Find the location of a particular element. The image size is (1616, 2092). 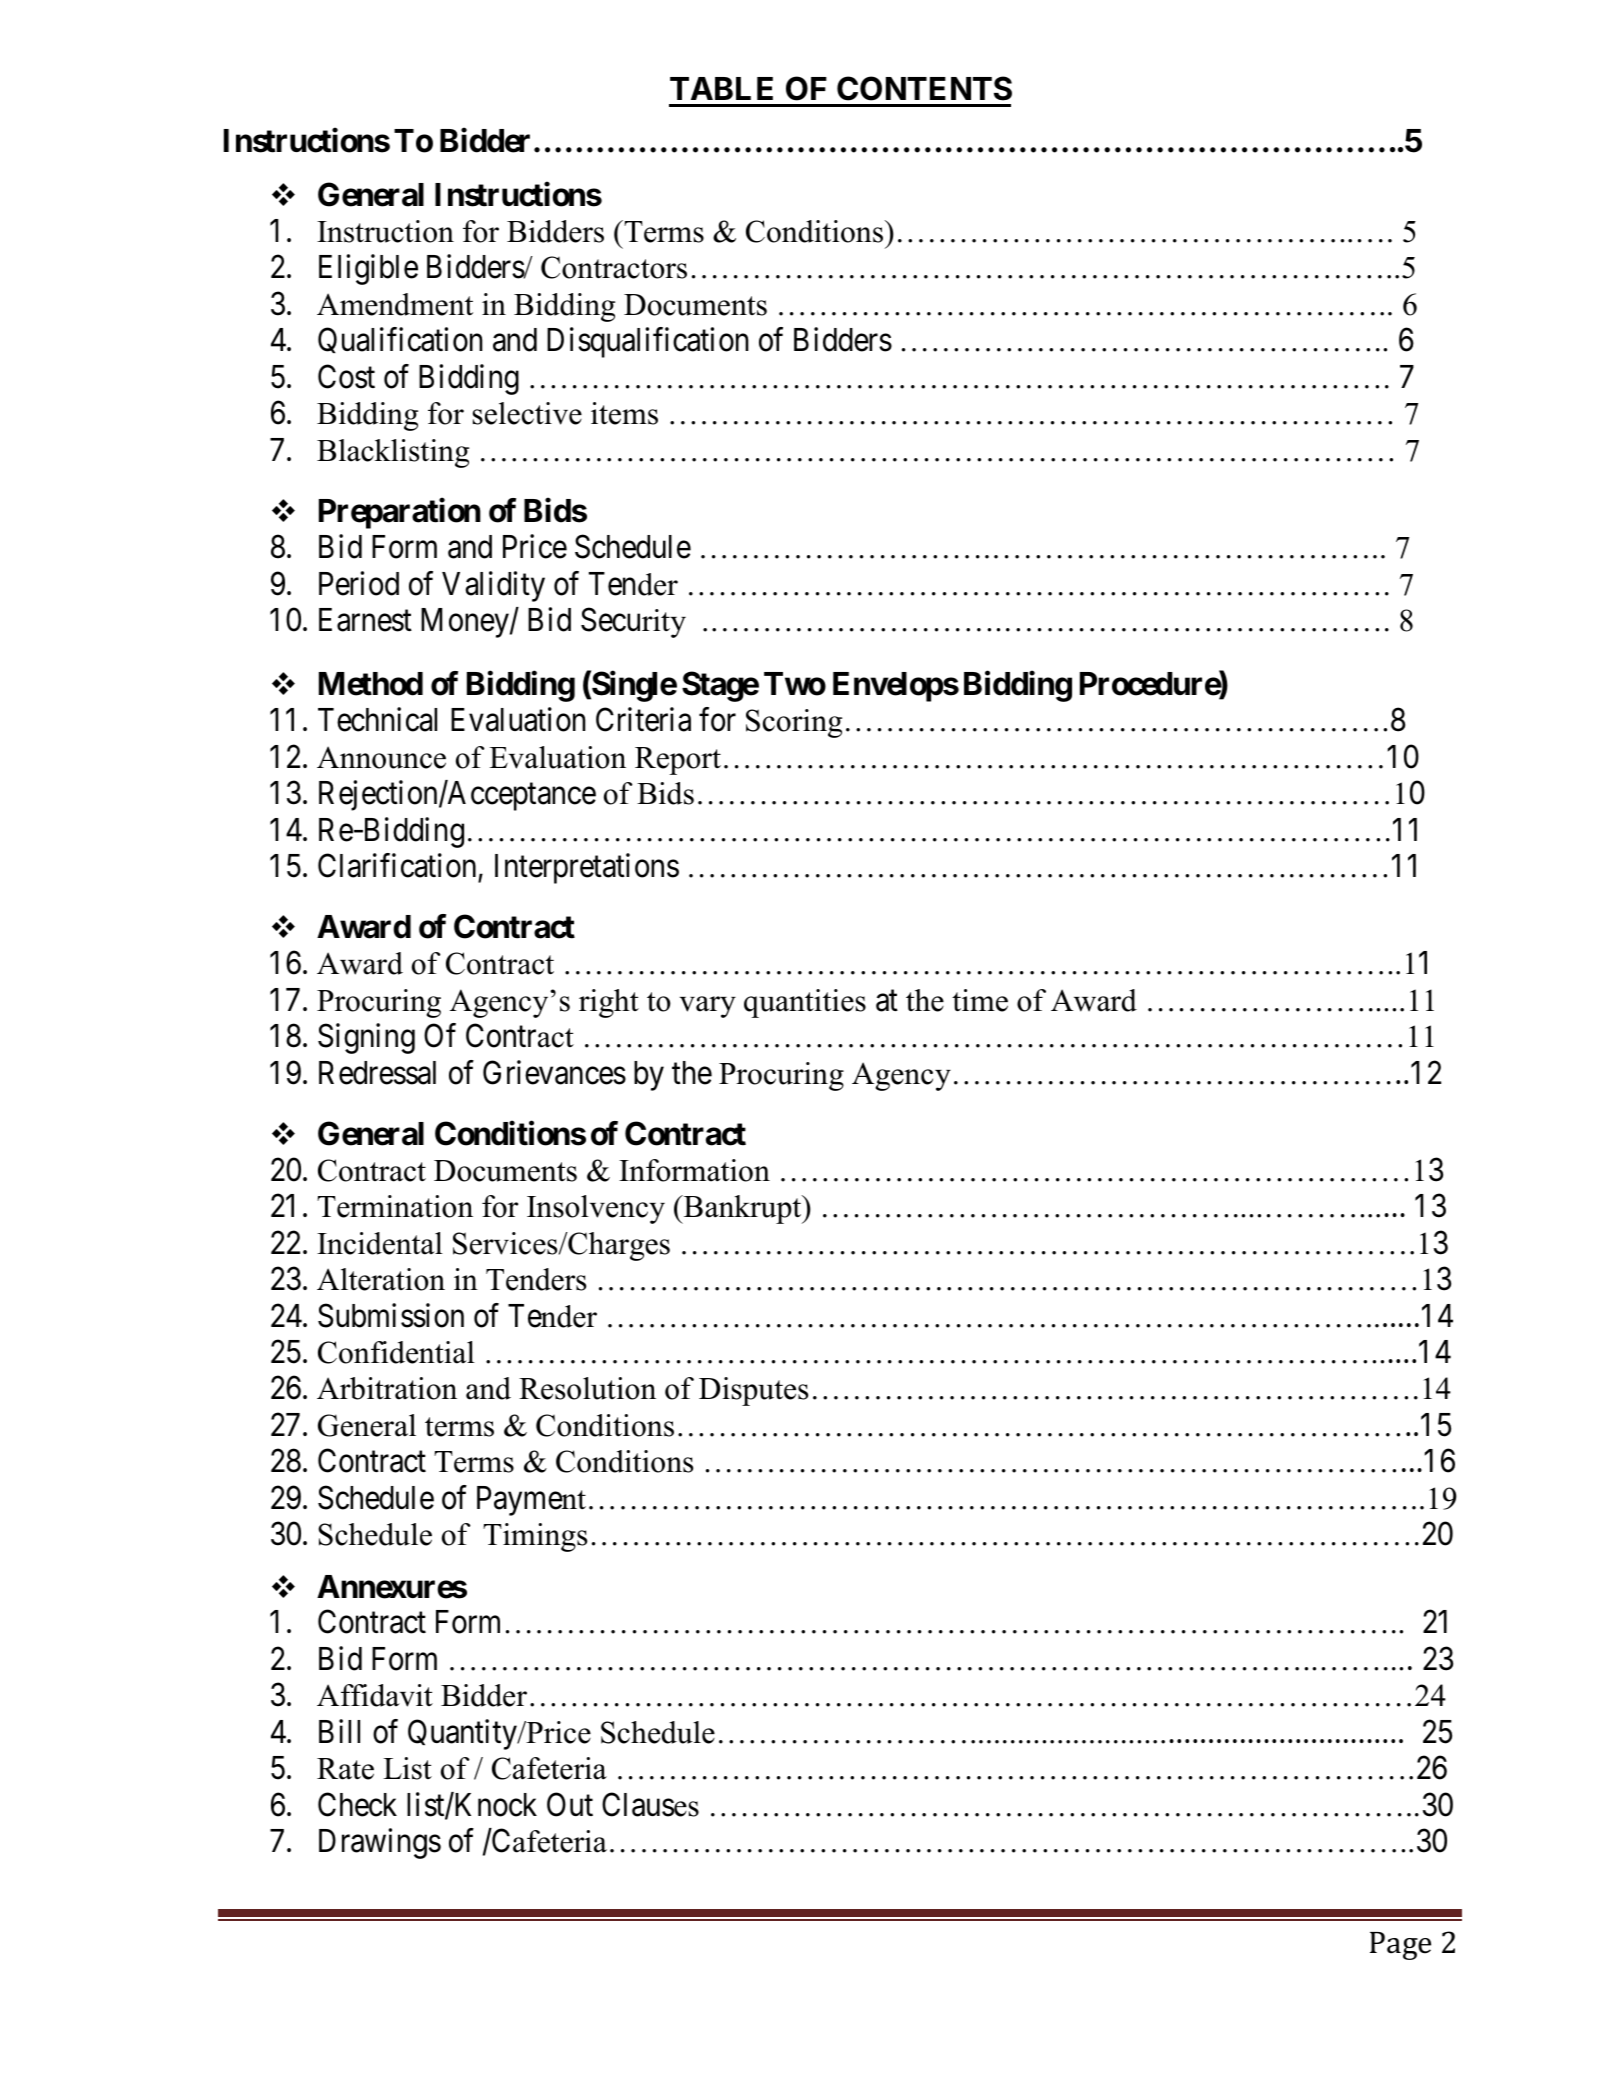

Out is located at coordinates (570, 1804).
